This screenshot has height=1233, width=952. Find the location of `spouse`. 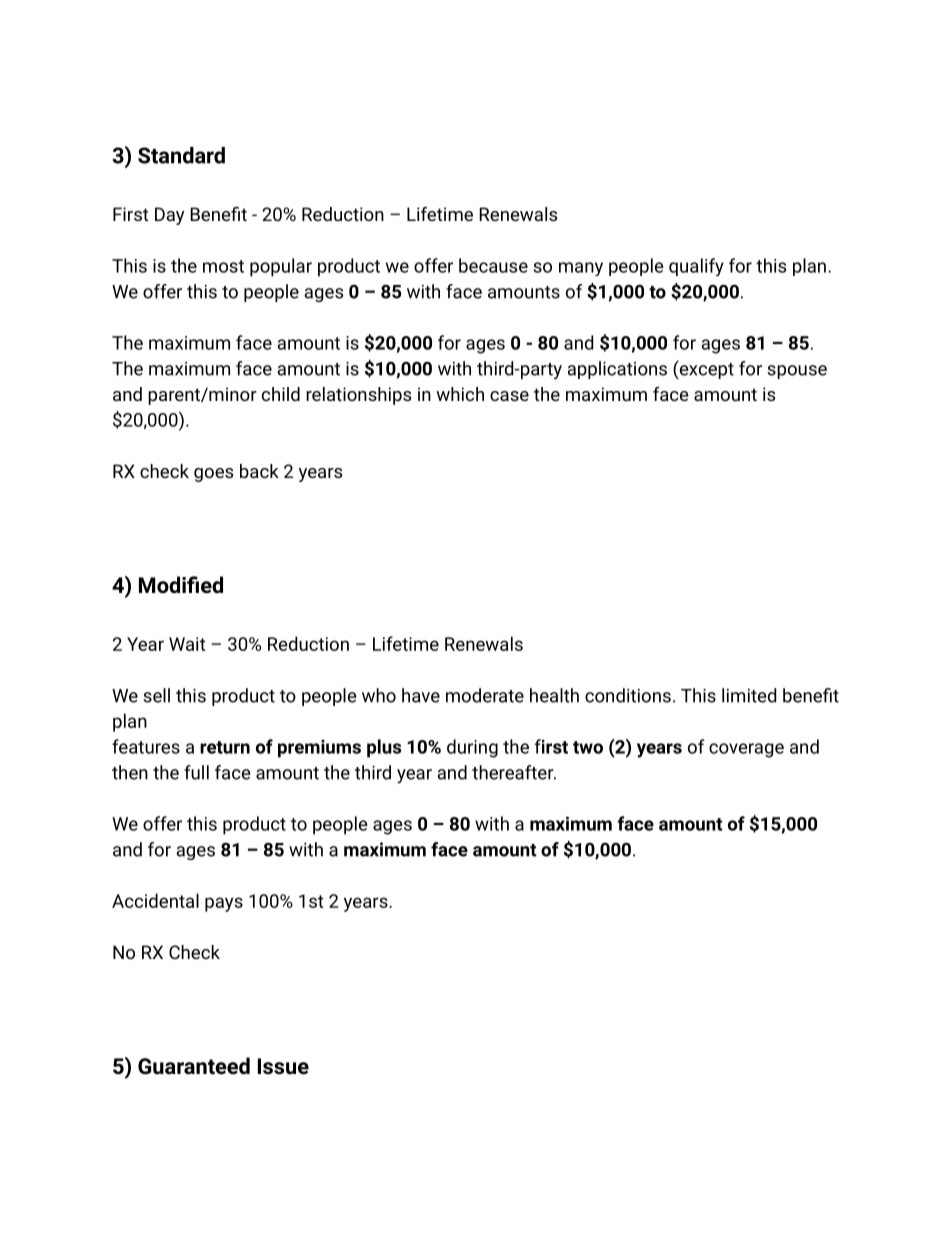

spouse is located at coordinates (797, 372).
